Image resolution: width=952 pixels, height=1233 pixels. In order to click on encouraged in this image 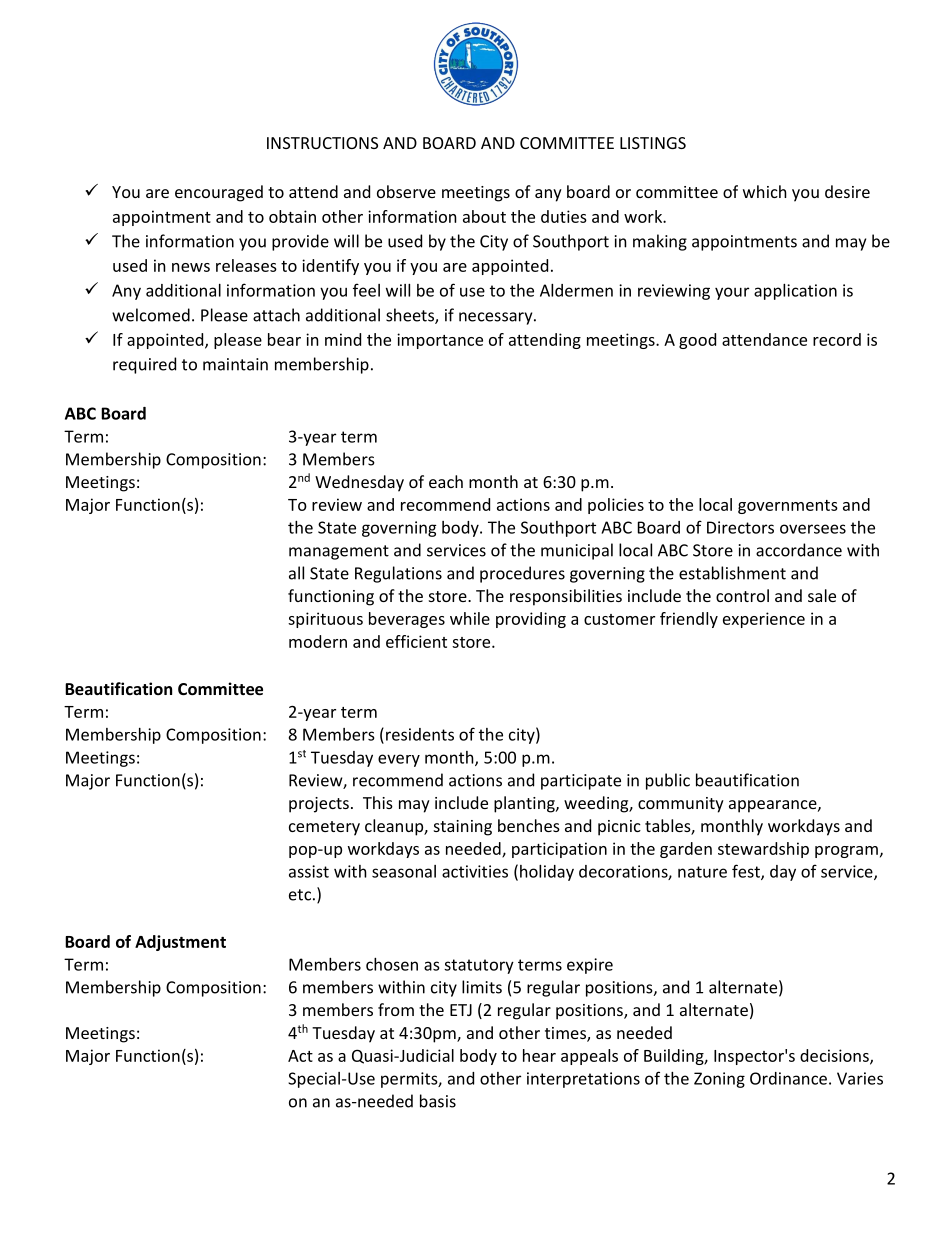, I will do `click(219, 193)`.
